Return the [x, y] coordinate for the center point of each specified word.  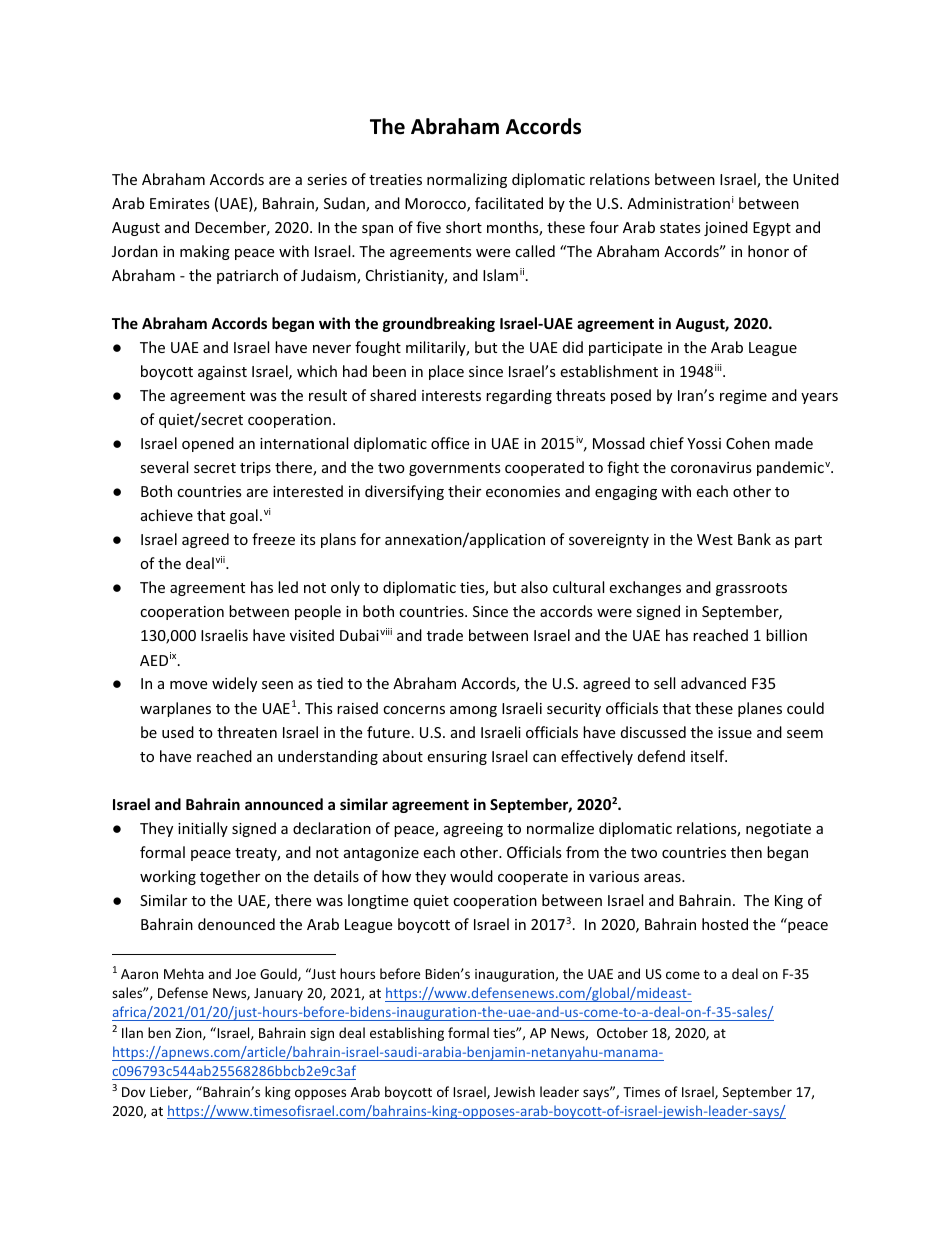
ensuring [457, 758]
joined [726, 228]
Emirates [180, 203]
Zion [189, 1034]
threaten [247, 732]
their [464, 491]
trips [255, 469]
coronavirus [711, 467]
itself [709, 756]
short [464, 227]
